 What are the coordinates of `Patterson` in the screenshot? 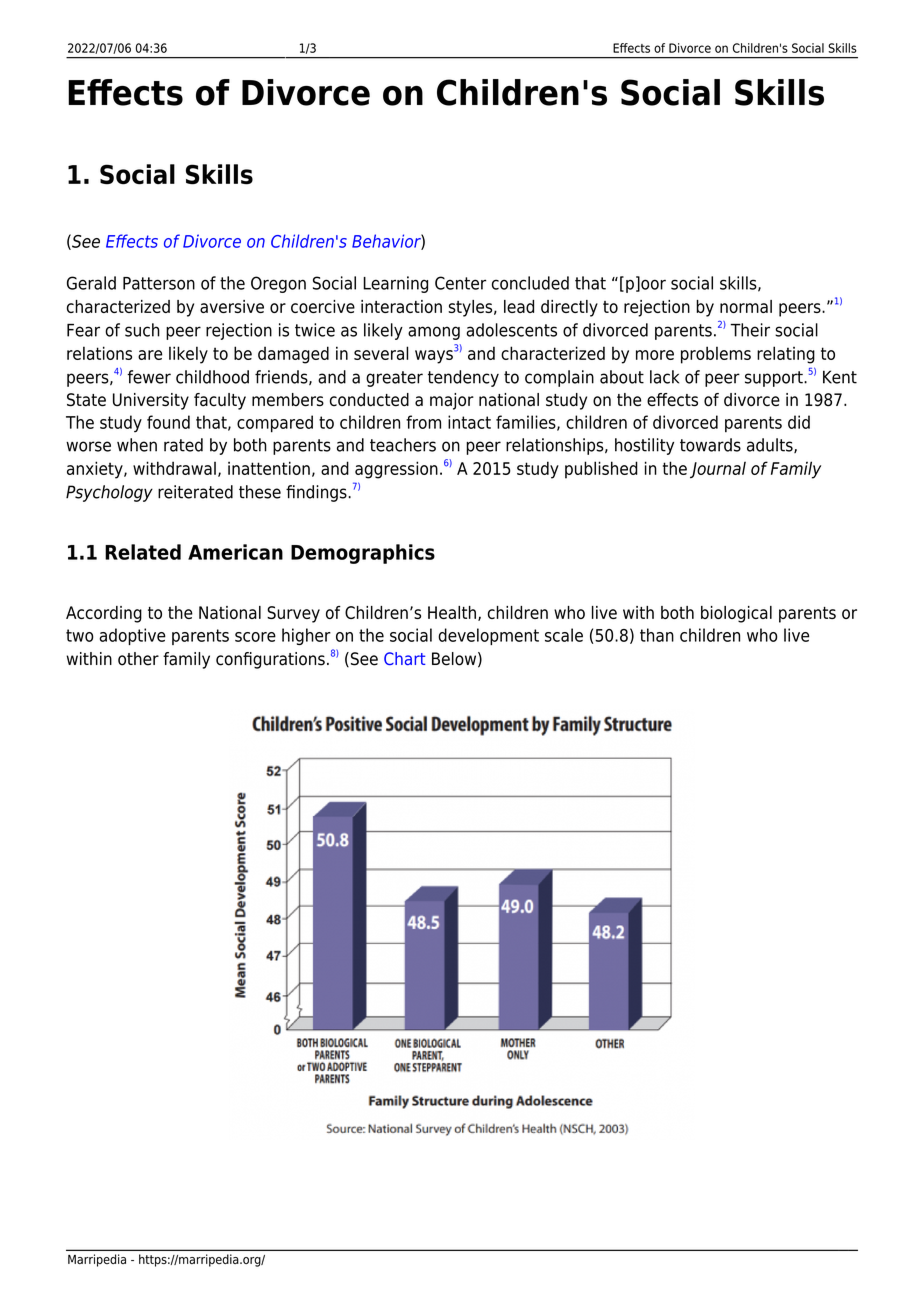 It's located at (159, 283).
